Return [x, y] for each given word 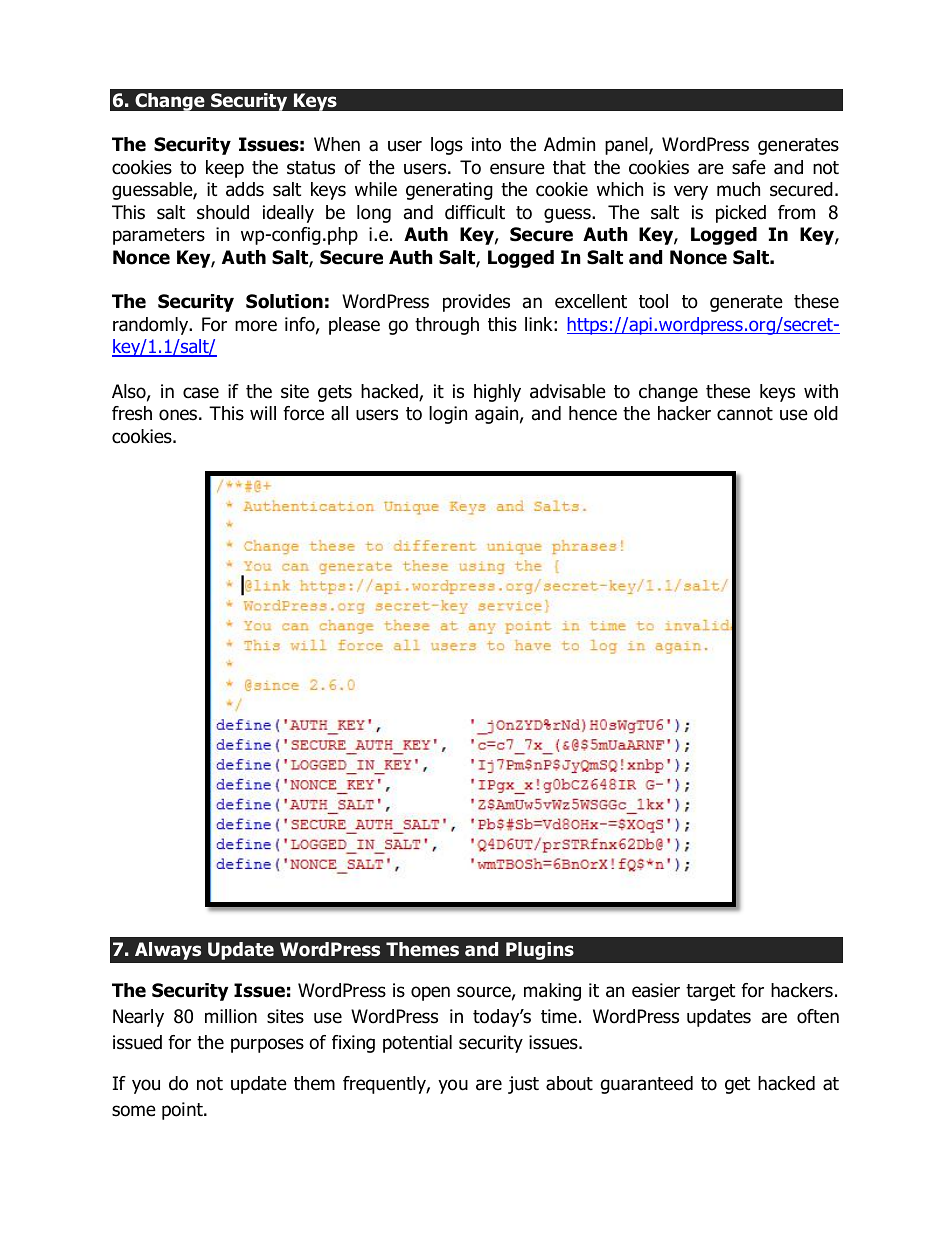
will [263, 413]
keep [225, 169]
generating [449, 191]
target [710, 992]
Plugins [540, 951]
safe [749, 167]
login [448, 415]
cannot [745, 414]
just [523, 1085]
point [183, 1111]
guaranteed [646, 1085]
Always [168, 951]
